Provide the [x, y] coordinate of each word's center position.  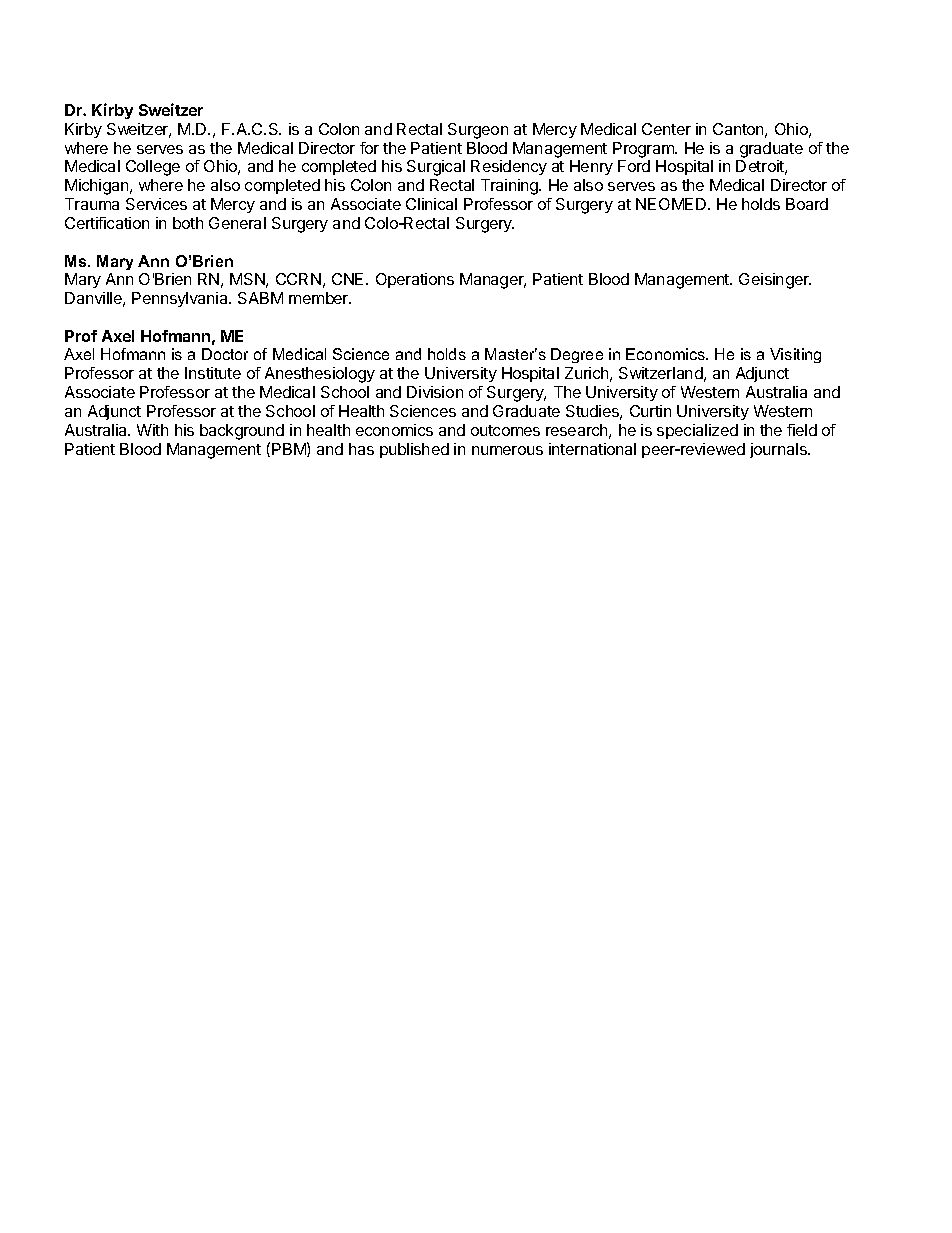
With [152, 430]
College [153, 168]
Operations [415, 280]
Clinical [431, 204]
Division [435, 392]
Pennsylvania [181, 299]
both [188, 223]
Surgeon [478, 131]
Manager [493, 281]
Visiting [795, 355]
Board [807, 204]
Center [666, 129]
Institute [213, 373]
